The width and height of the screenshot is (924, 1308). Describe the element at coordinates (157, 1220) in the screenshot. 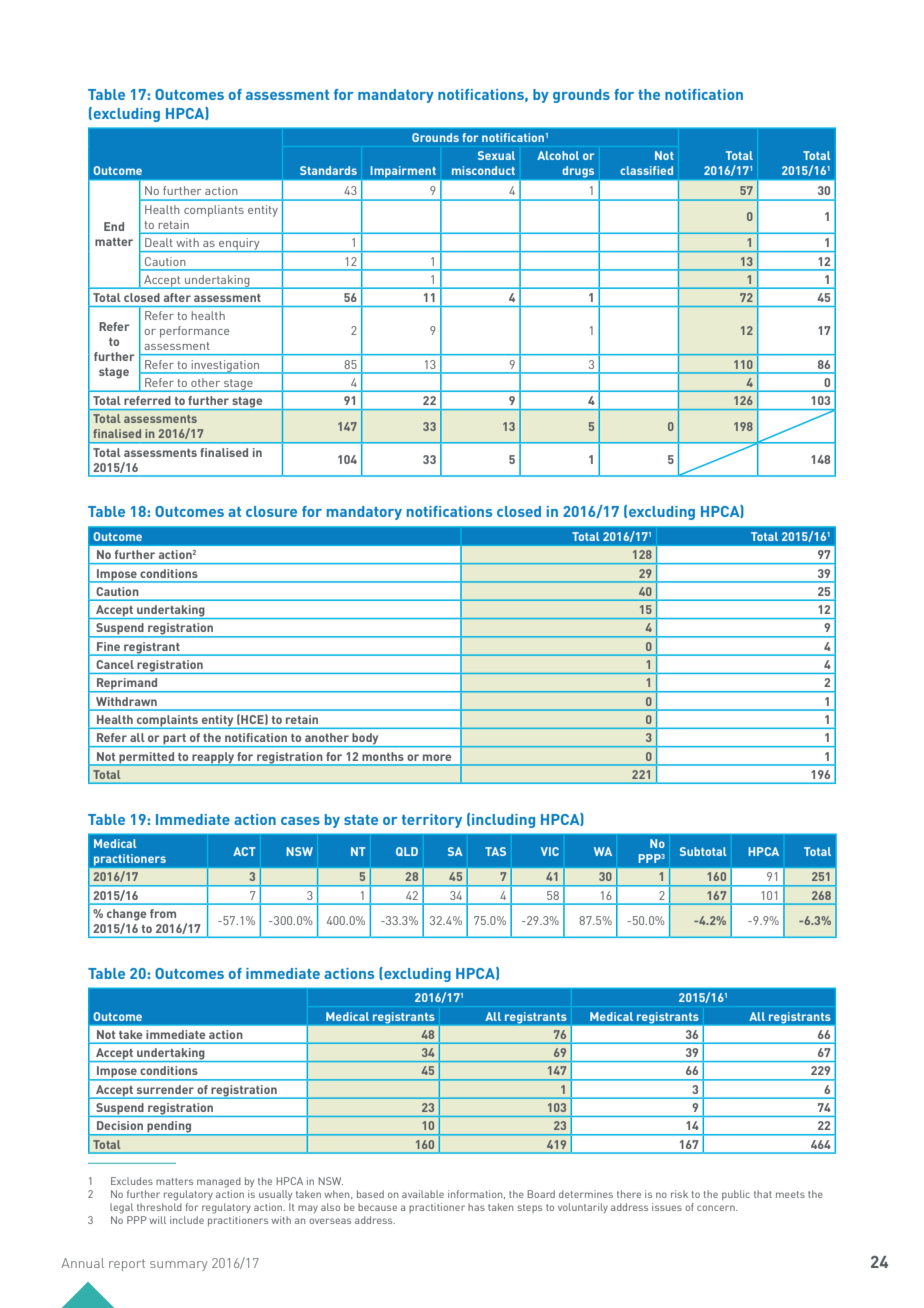

I see `will` at that location.
